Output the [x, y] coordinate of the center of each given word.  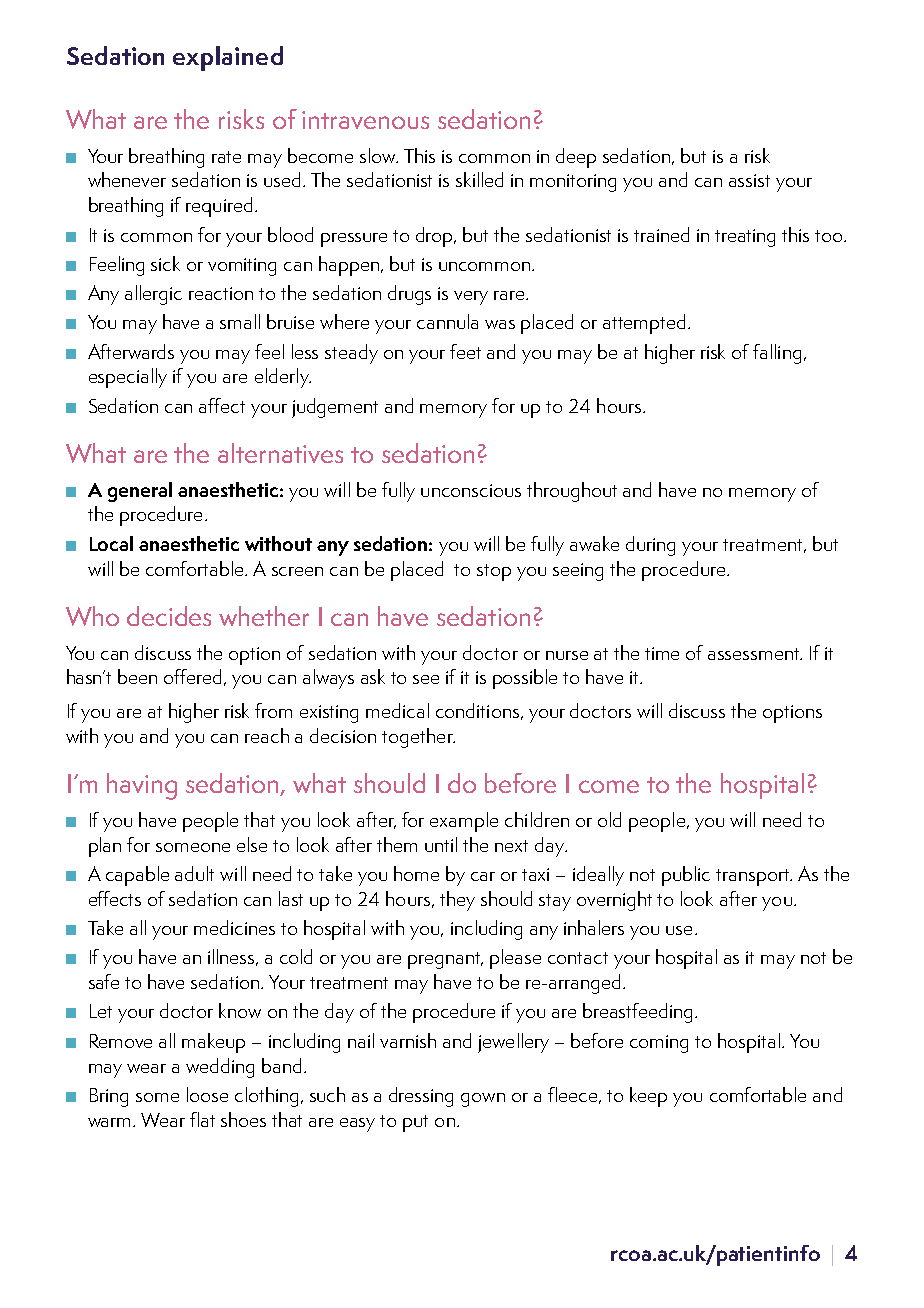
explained [228, 58]
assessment [755, 654]
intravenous [365, 120]
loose [207, 1094]
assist [749, 180]
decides [169, 616]
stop [494, 572]
